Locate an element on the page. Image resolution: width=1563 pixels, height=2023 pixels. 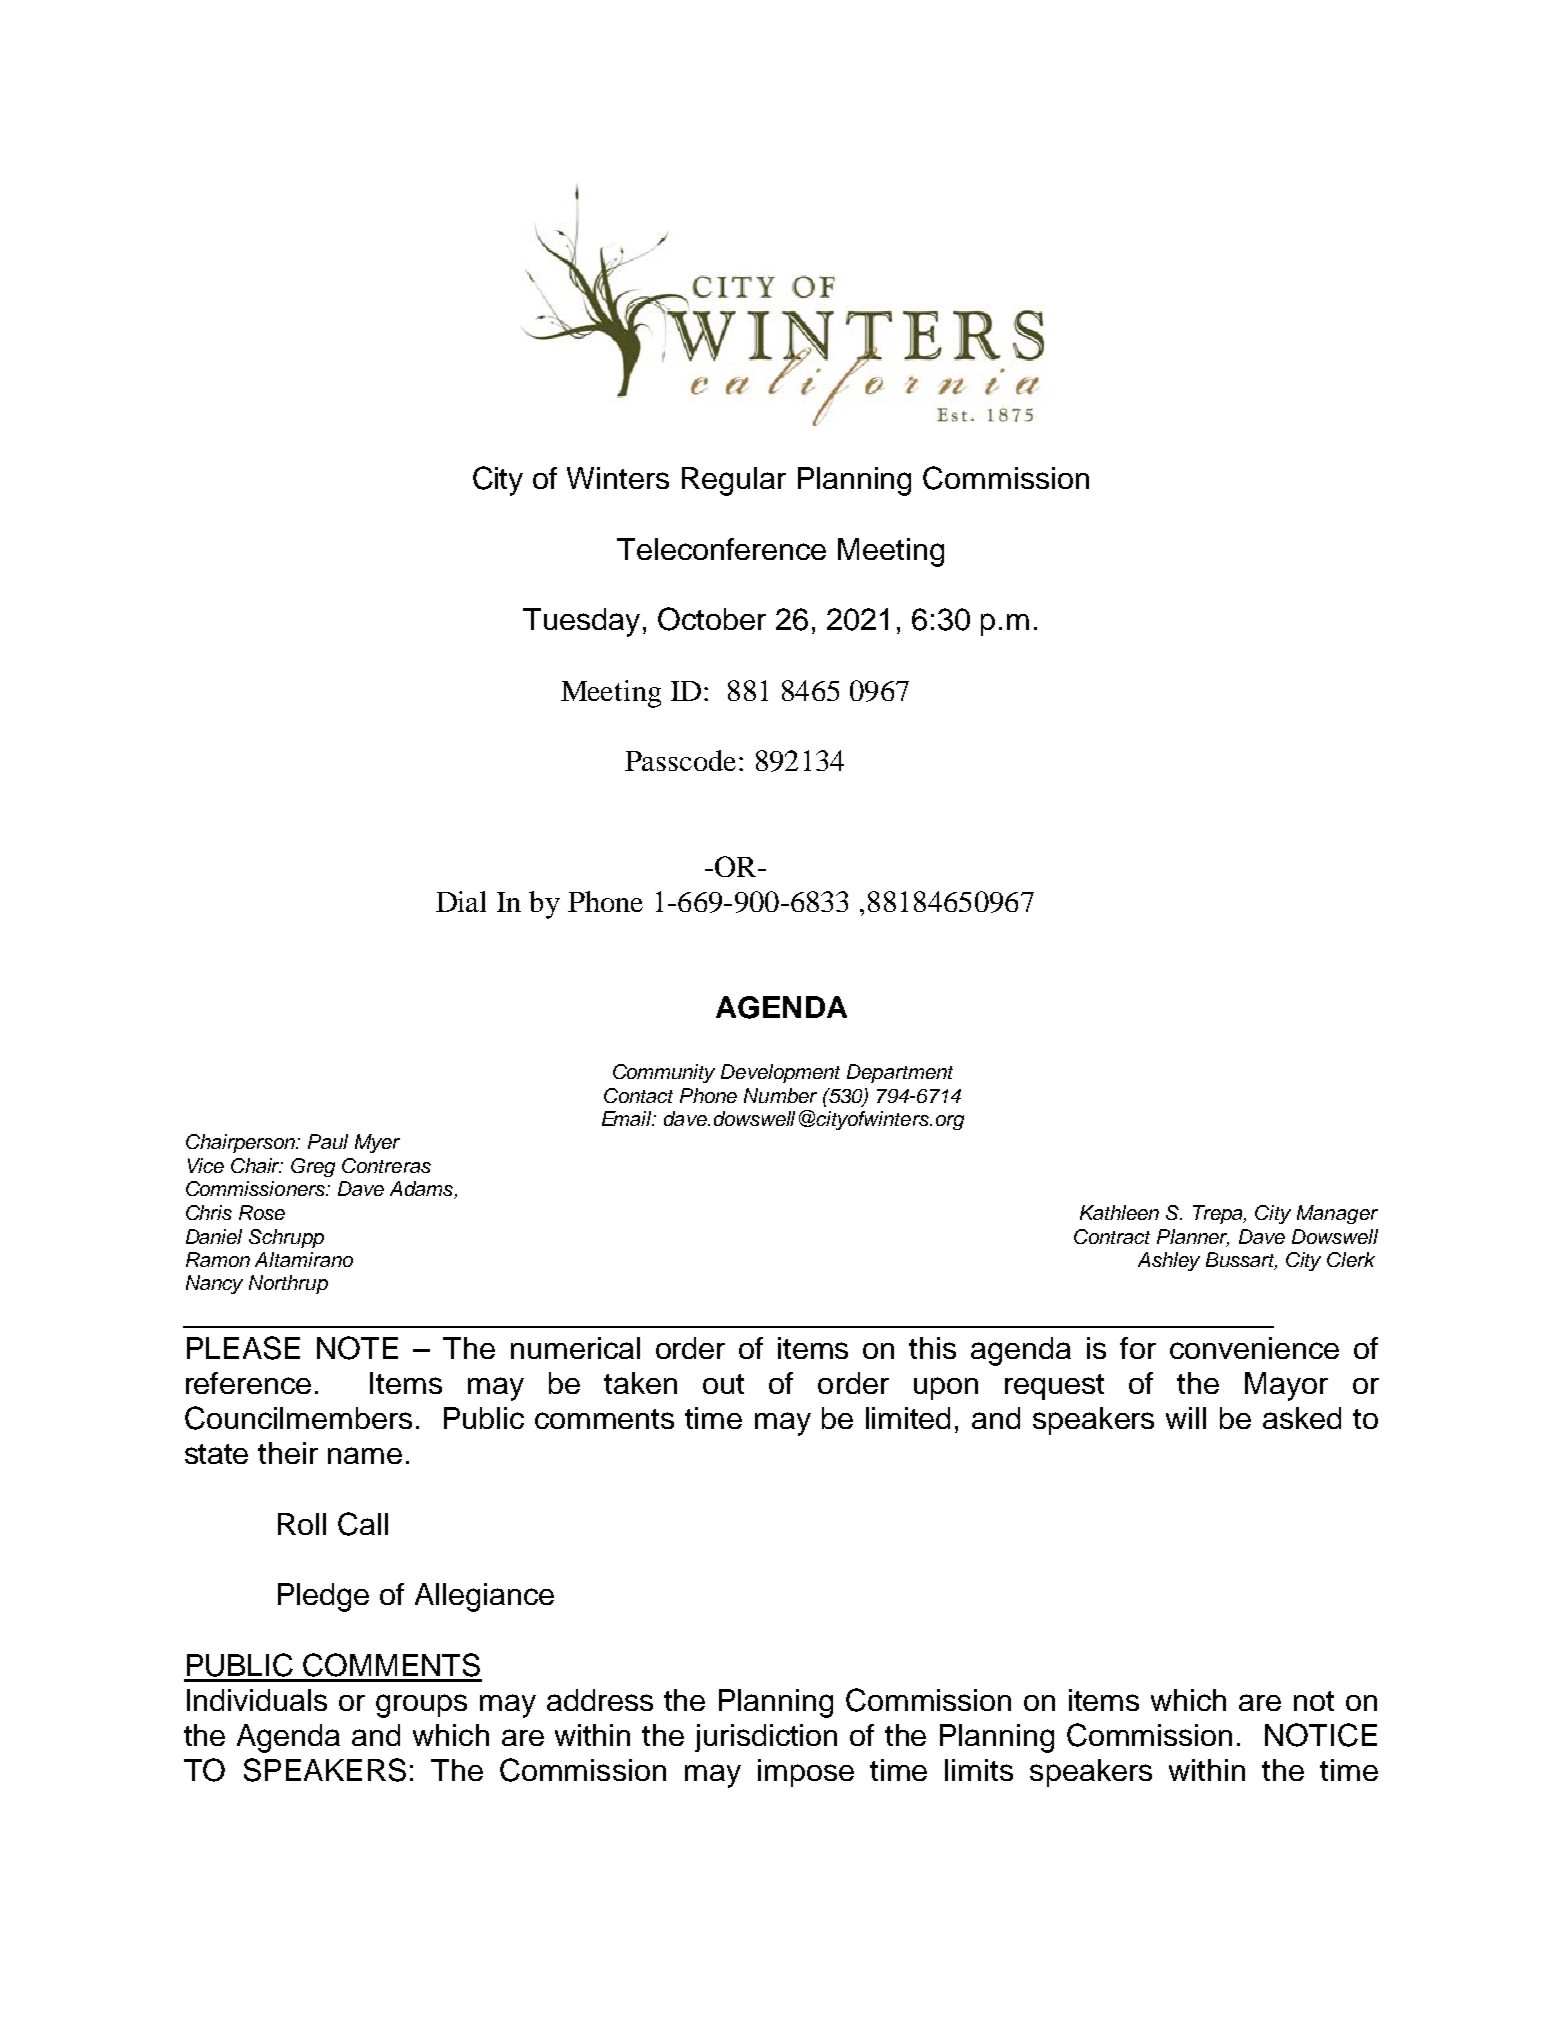
jurisdiction is located at coordinates (766, 1738).
